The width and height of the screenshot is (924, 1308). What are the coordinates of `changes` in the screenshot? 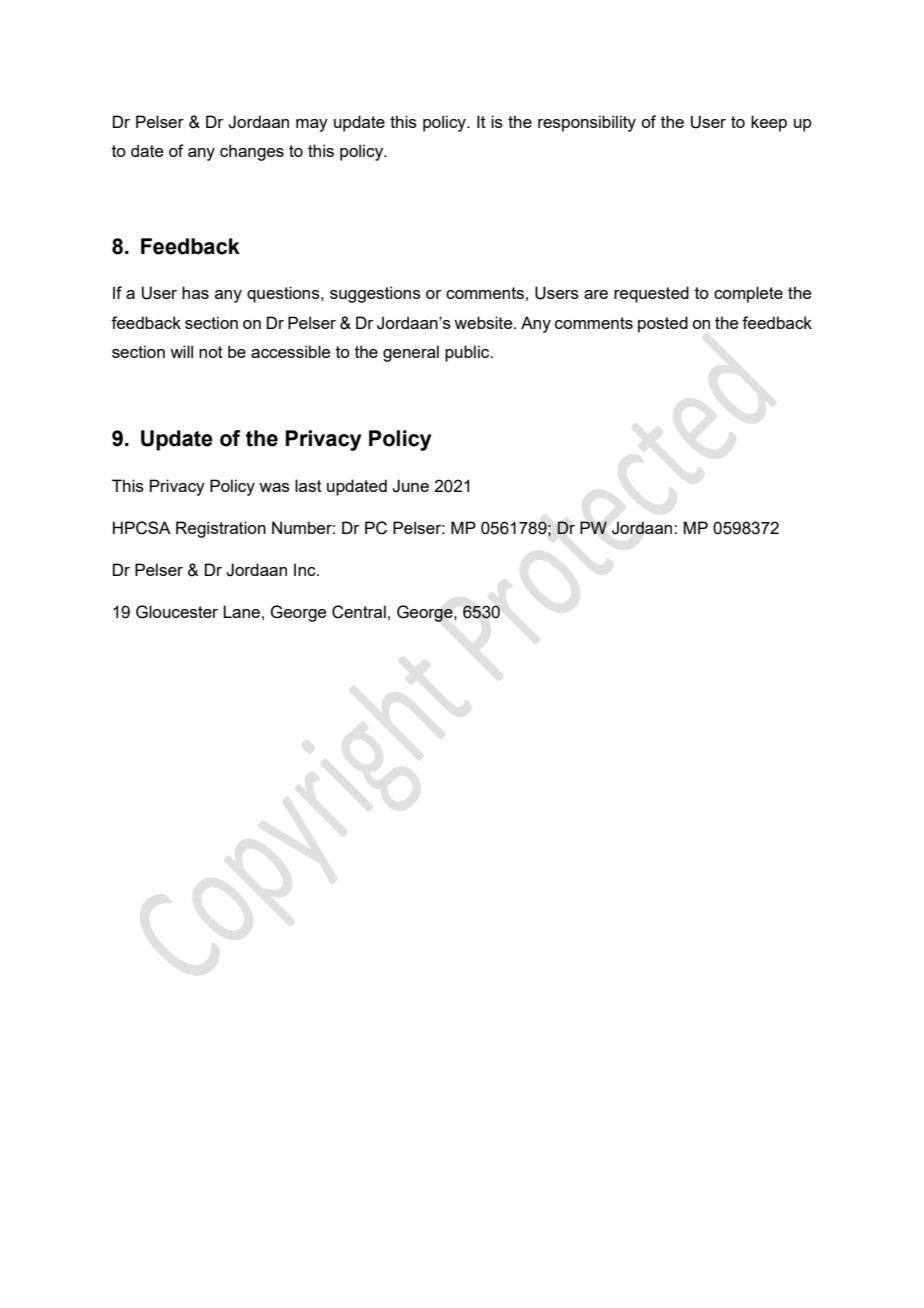 It's located at (252, 152).
